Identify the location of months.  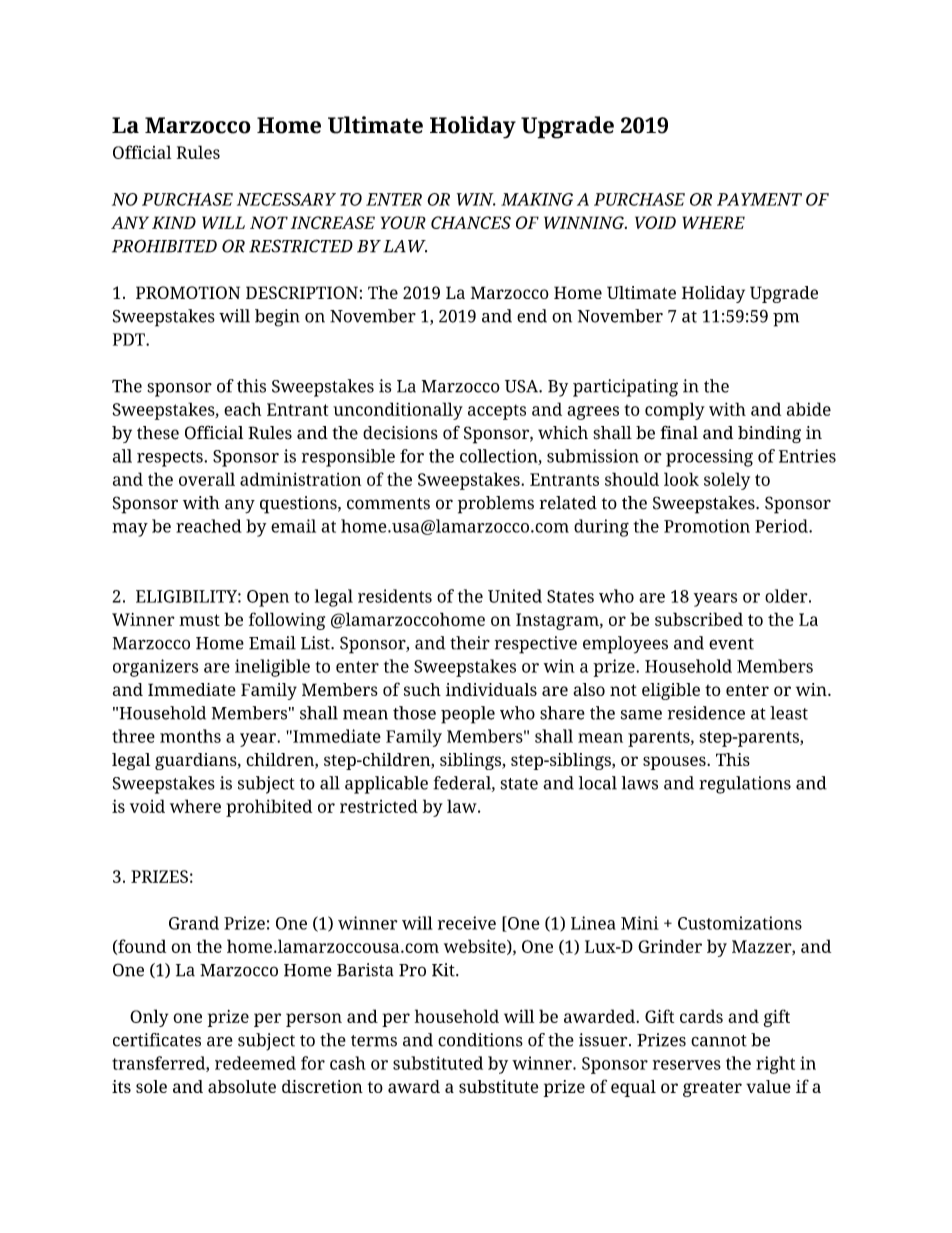
(190, 736).
